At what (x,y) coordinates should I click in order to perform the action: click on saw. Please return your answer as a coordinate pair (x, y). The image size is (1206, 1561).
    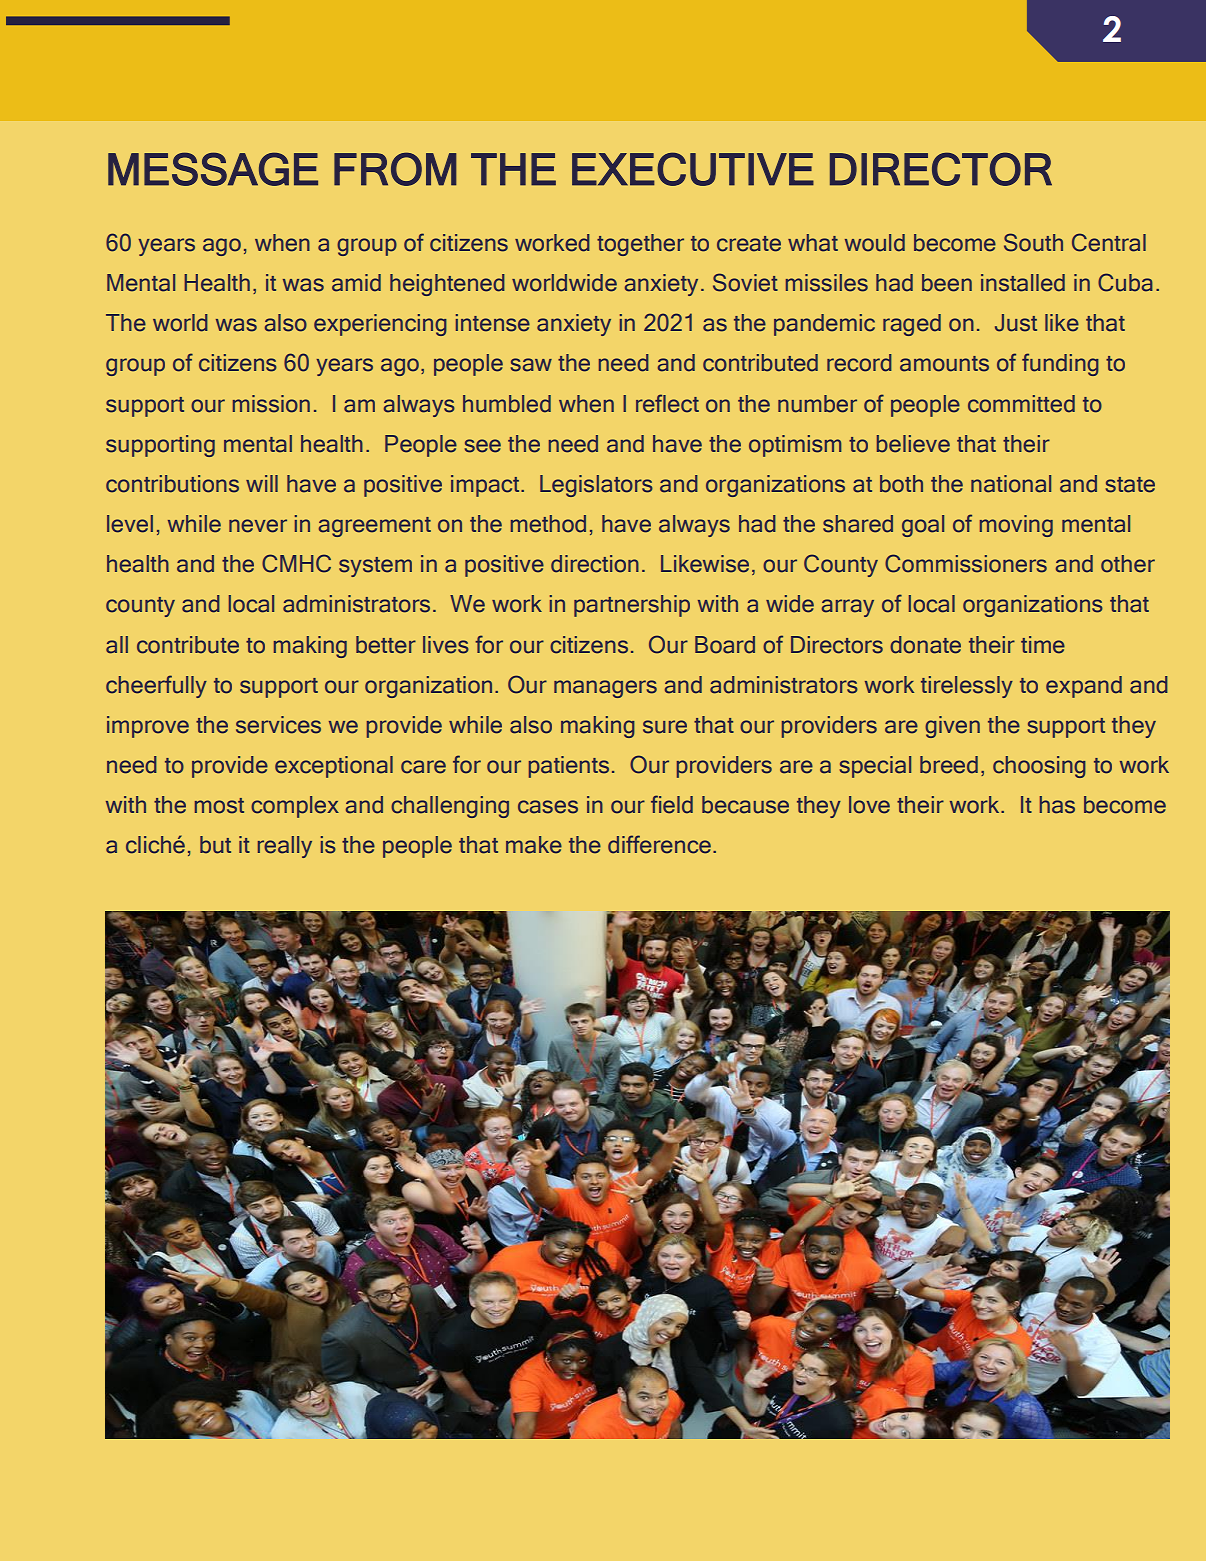
    Looking at the image, I should click on (531, 365).
